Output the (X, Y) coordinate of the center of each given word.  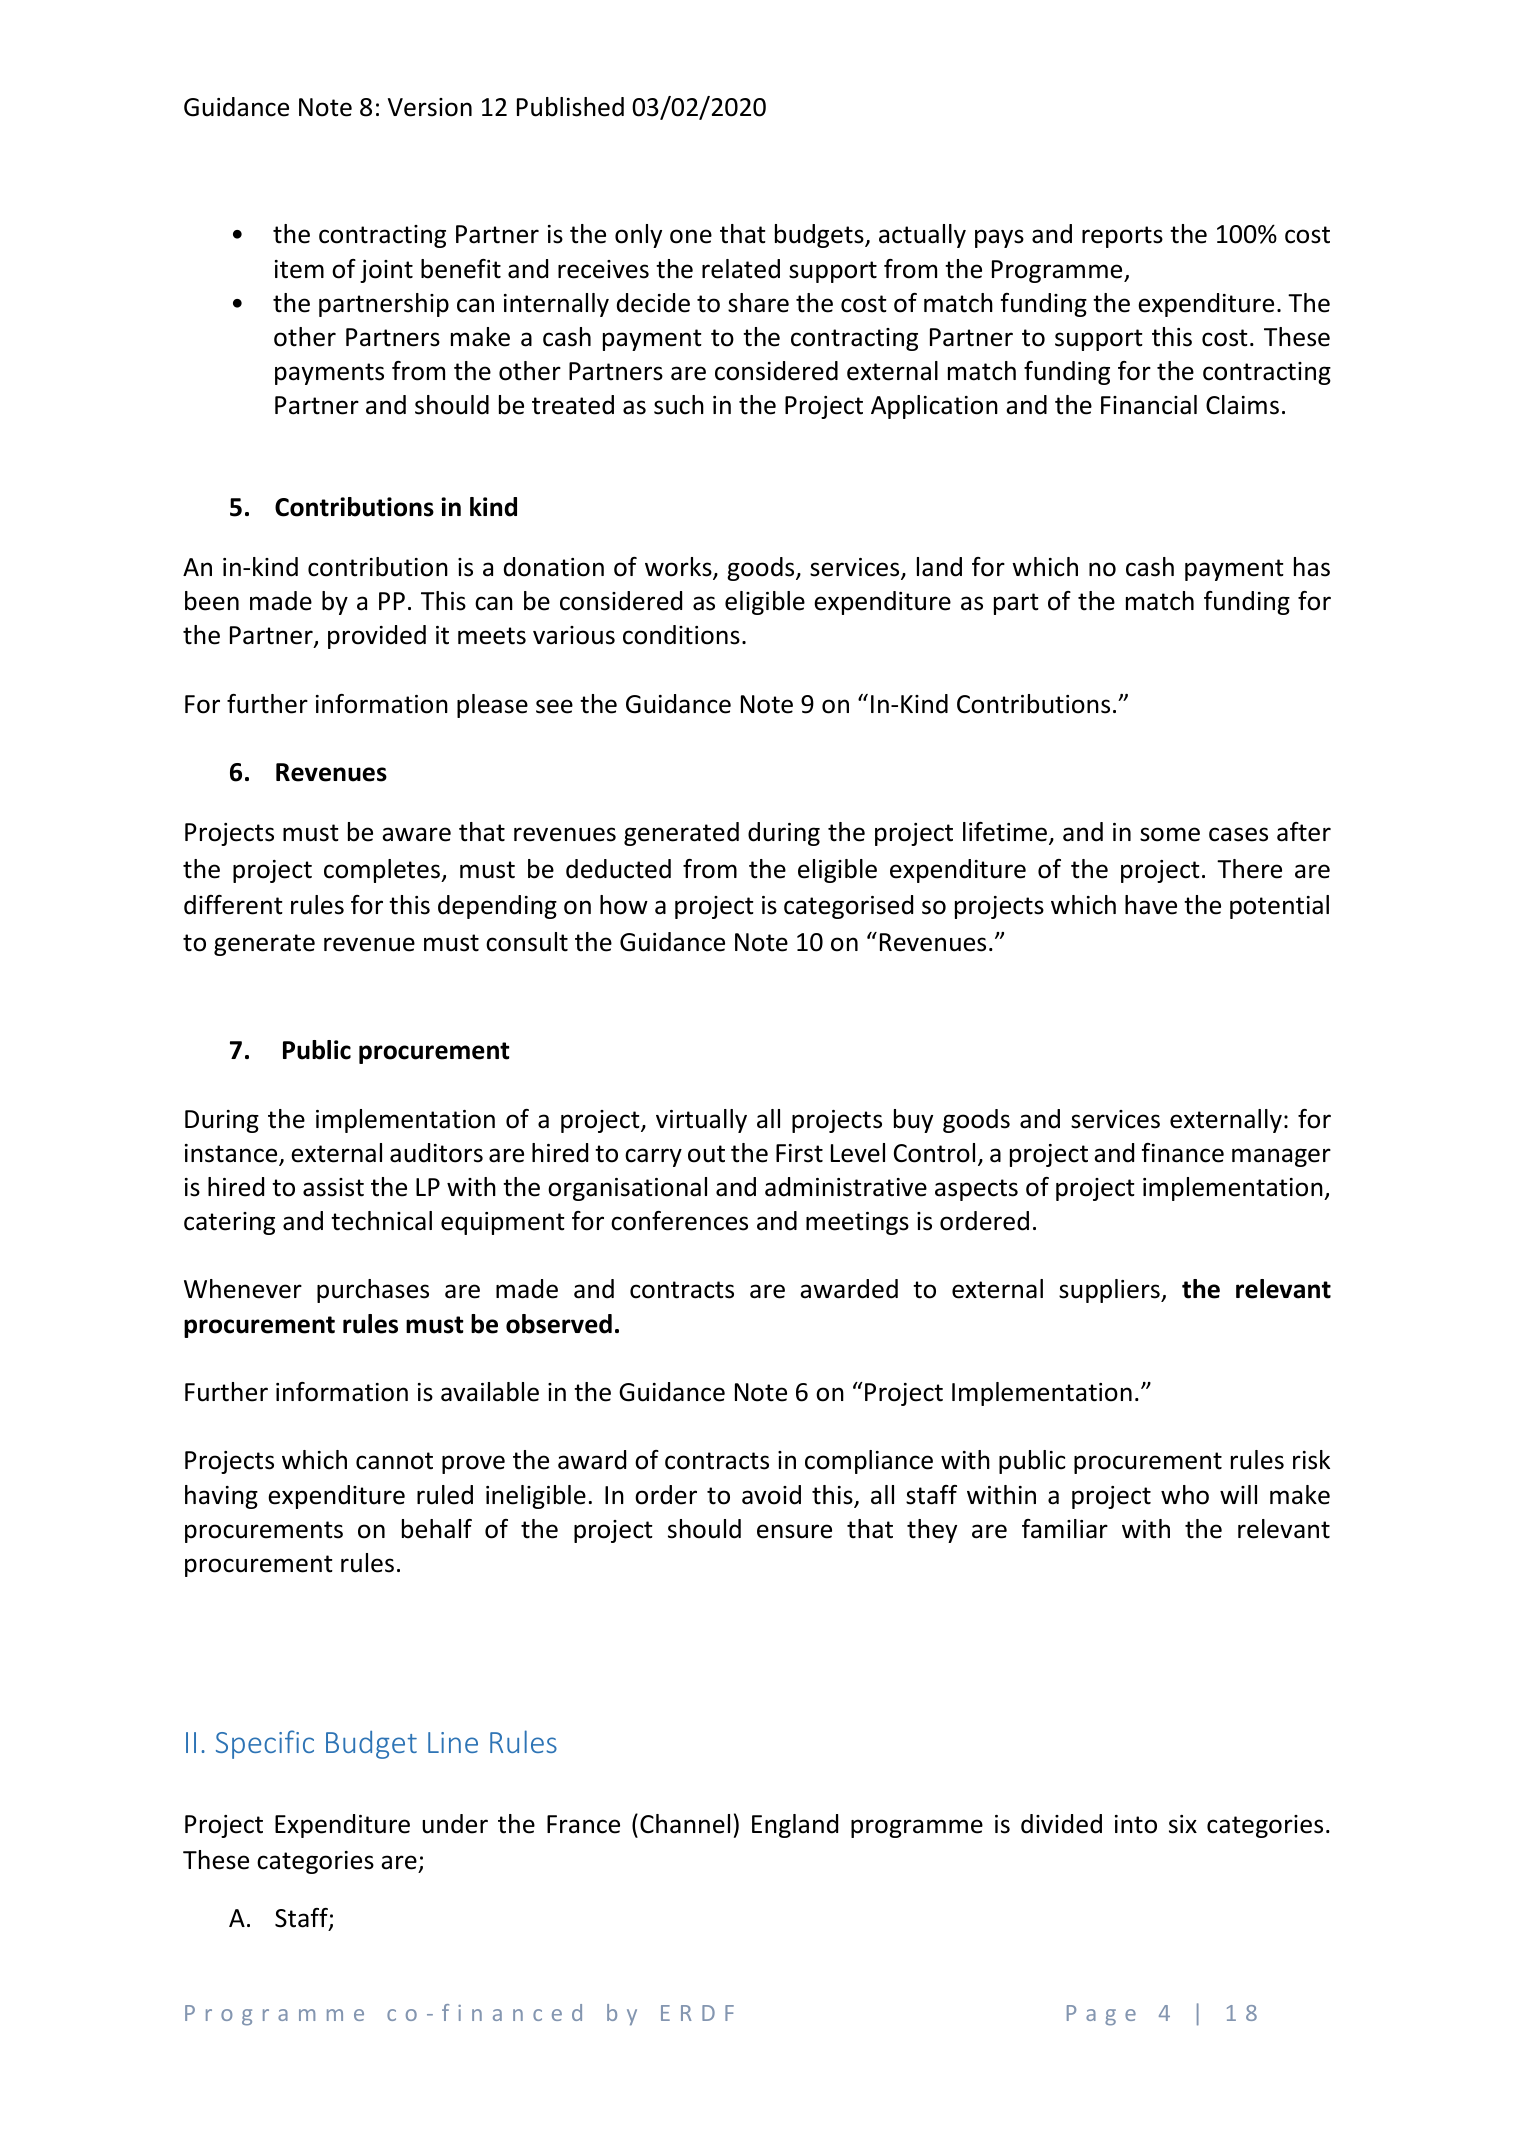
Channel (685, 1824)
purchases (373, 1291)
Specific (265, 1744)
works (679, 568)
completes (383, 871)
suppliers (1110, 1291)
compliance (869, 1462)
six (1183, 1824)
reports (1122, 237)
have (1151, 905)
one (691, 236)
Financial (1149, 405)
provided (377, 637)
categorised (848, 907)
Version (430, 107)
